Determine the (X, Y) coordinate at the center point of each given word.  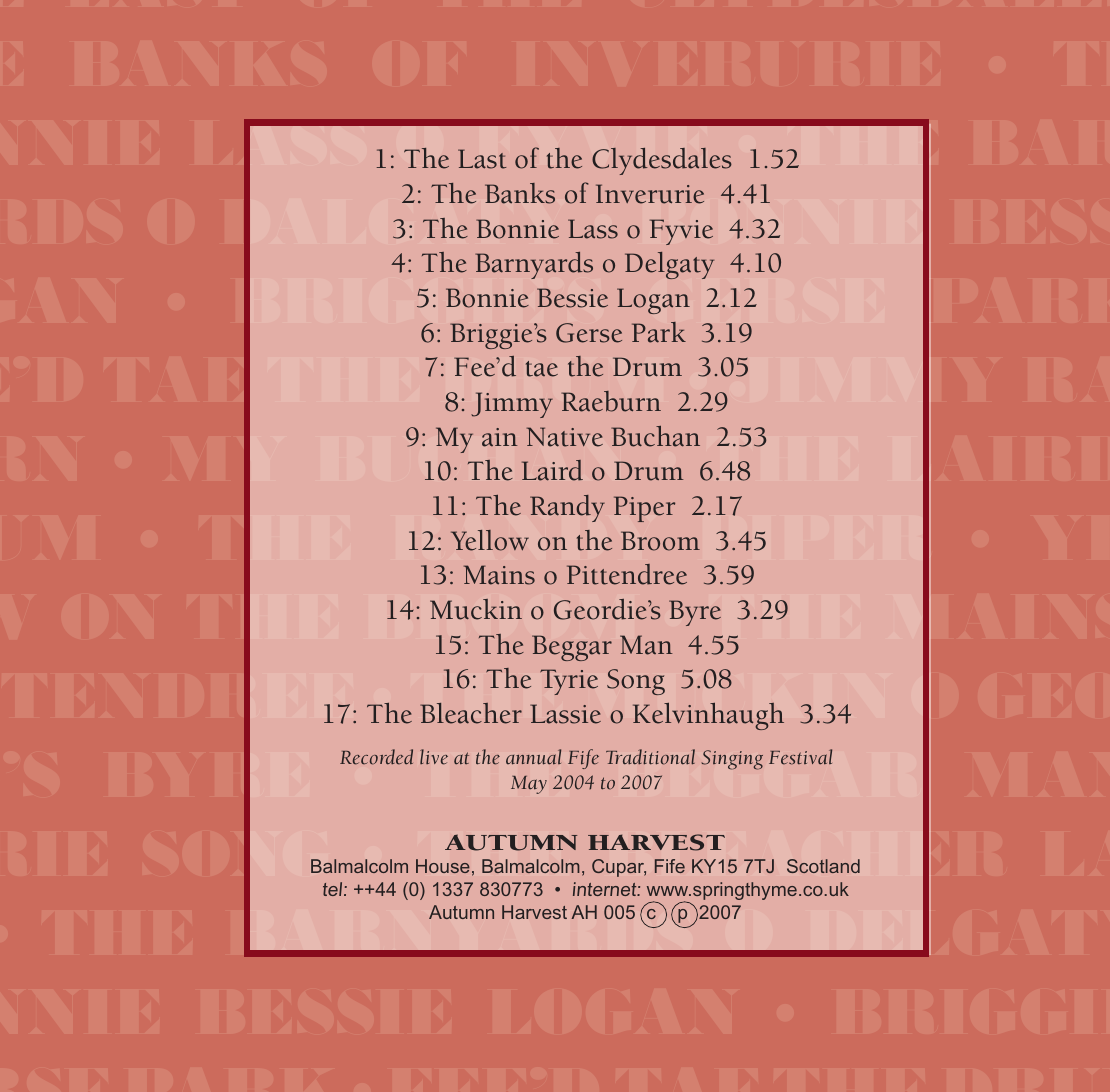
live (434, 757)
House (443, 866)
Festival (800, 757)
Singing (732, 760)
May (529, 785)
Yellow (490, 540)
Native (565, 437)
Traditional (650, 757)
